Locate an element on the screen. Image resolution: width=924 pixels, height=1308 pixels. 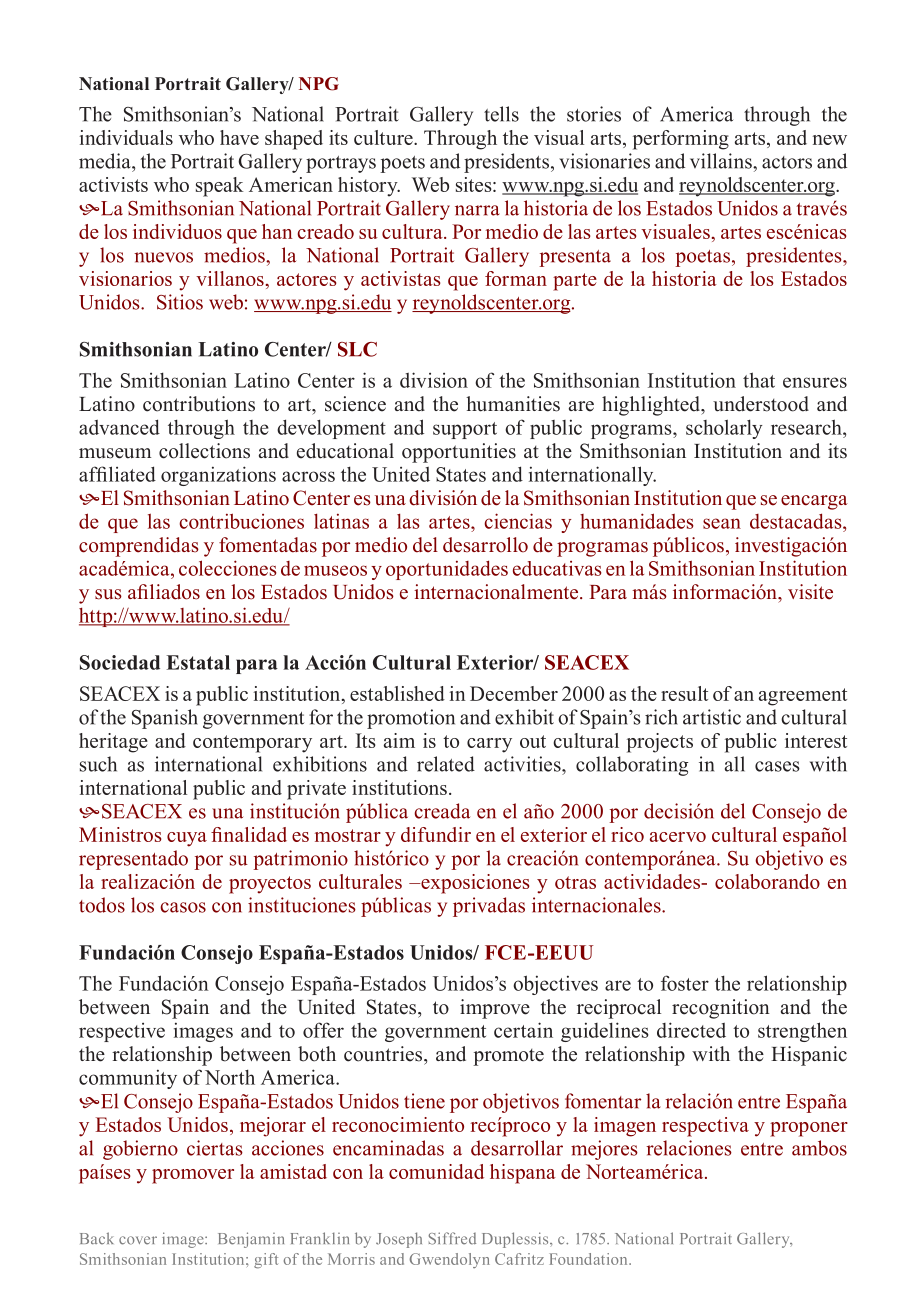
have is located at coordinates (239, 137).
